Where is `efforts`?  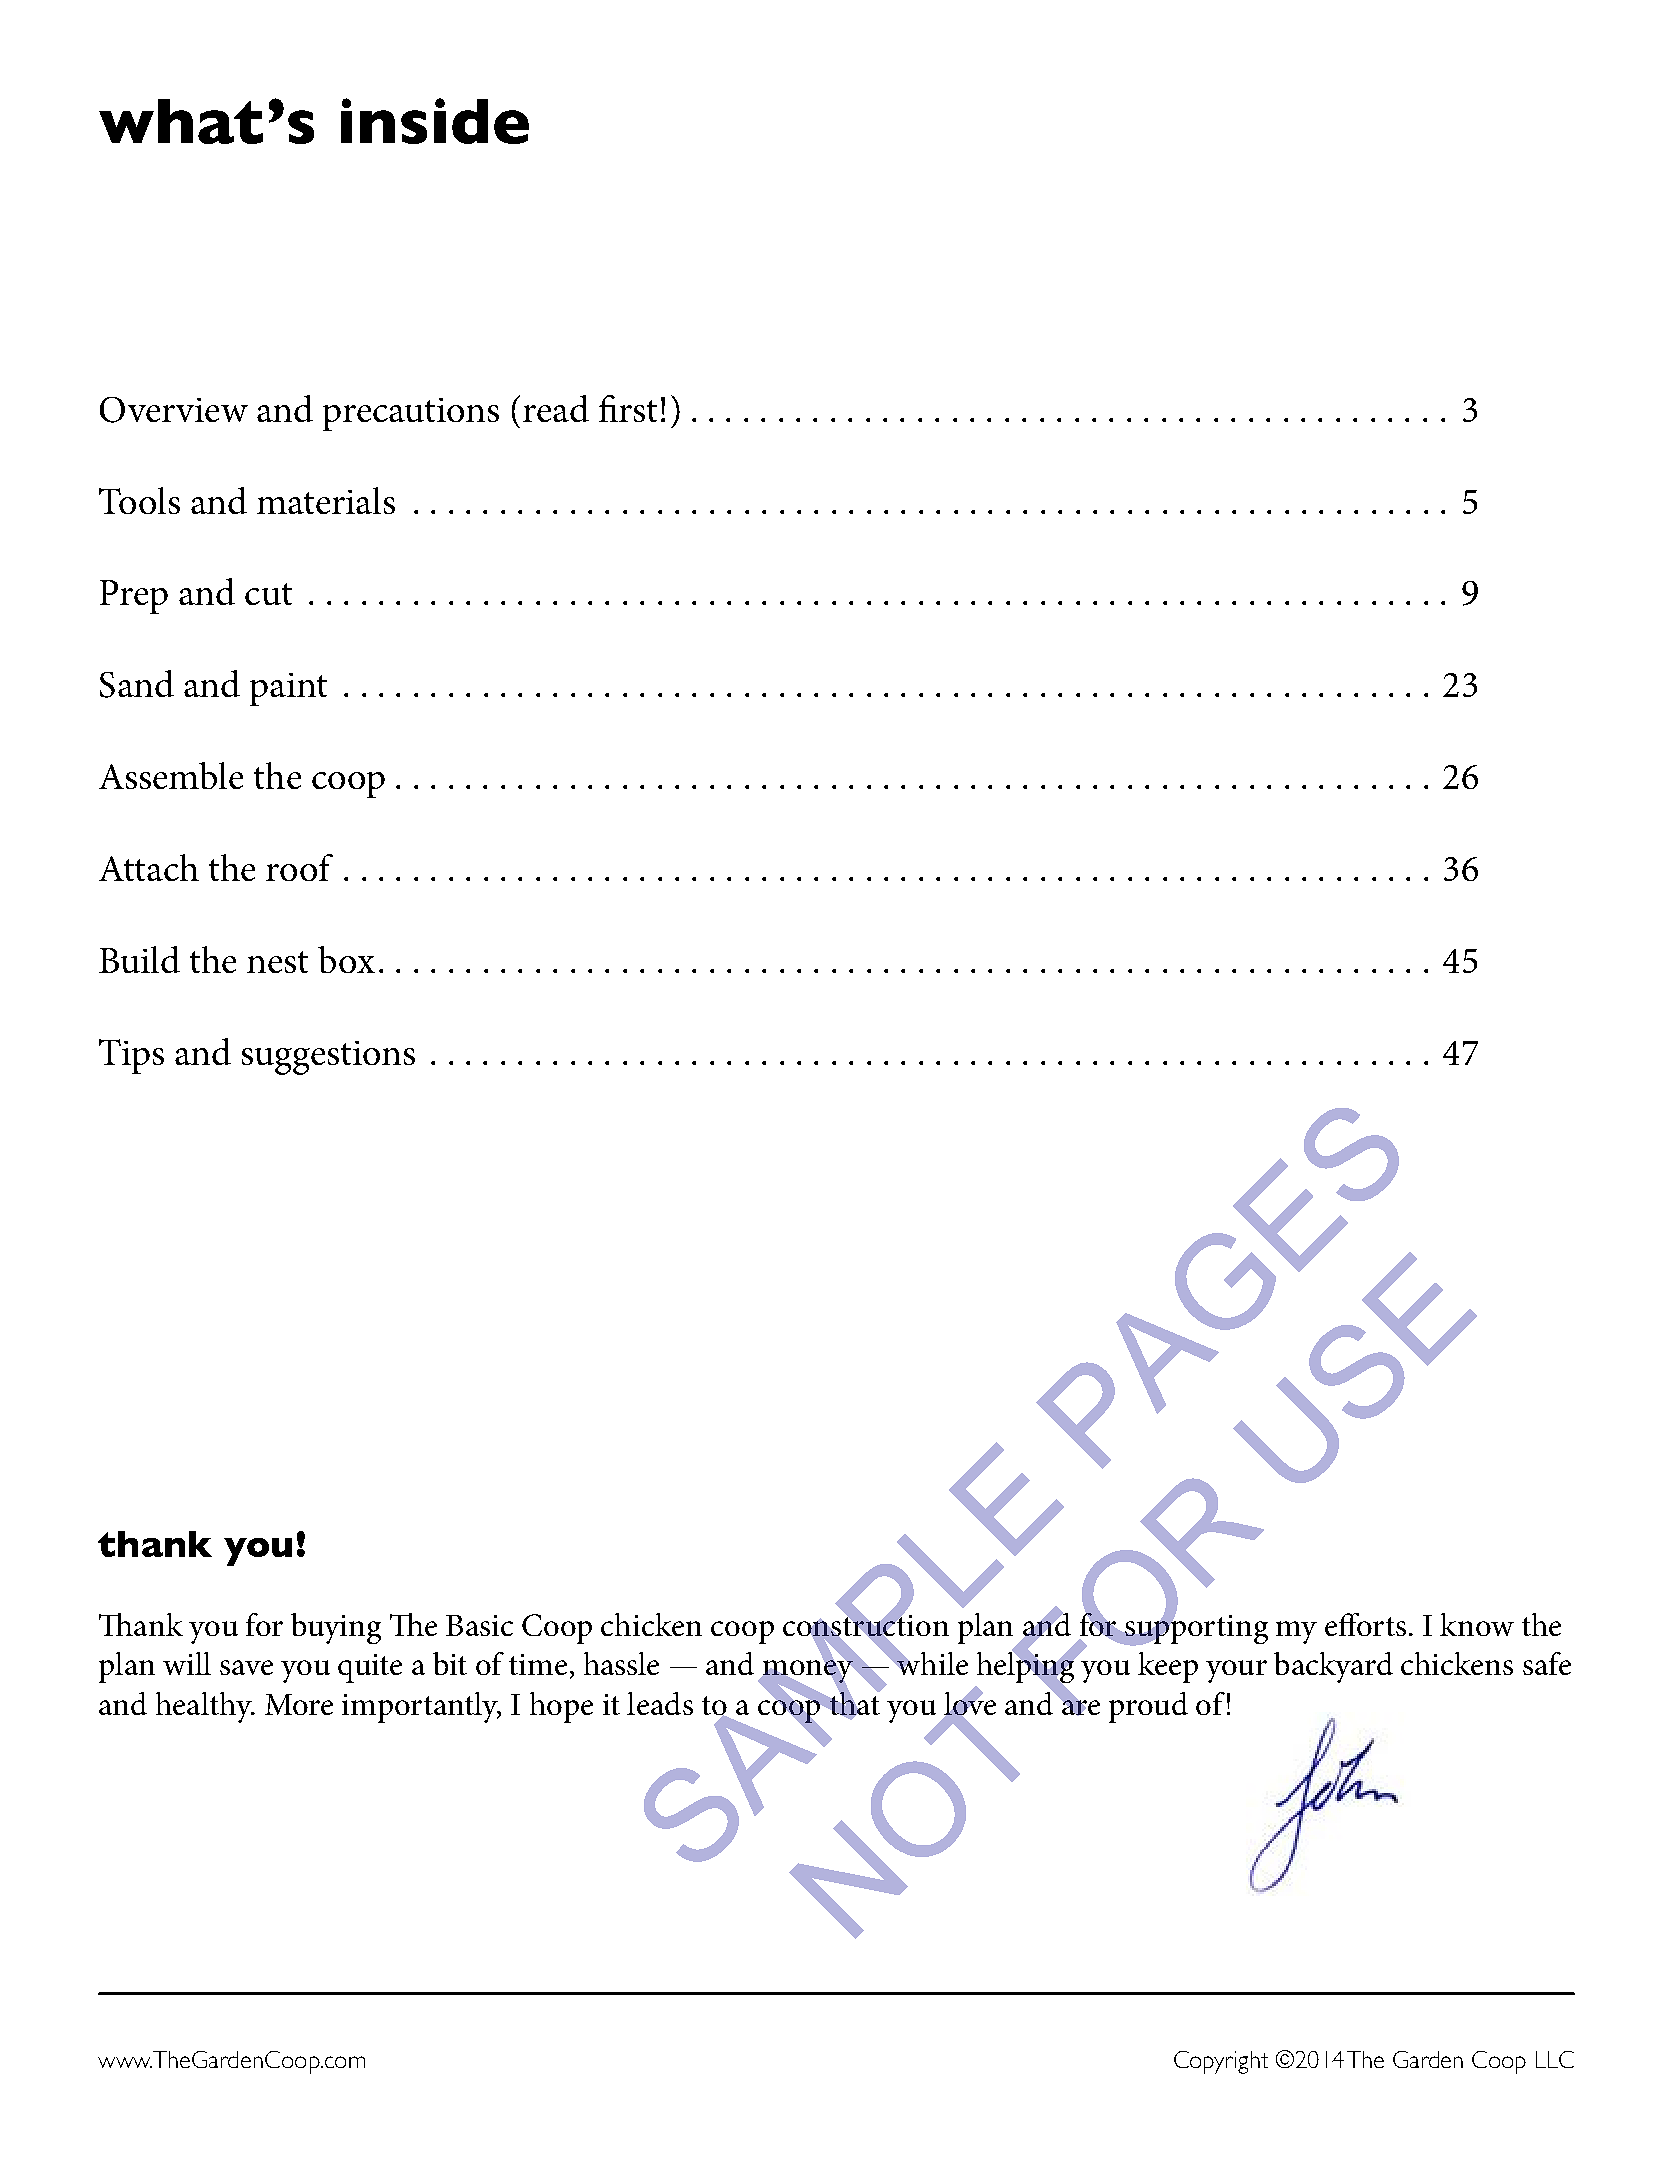
efforts is located at coordinates (1365, 1624).
